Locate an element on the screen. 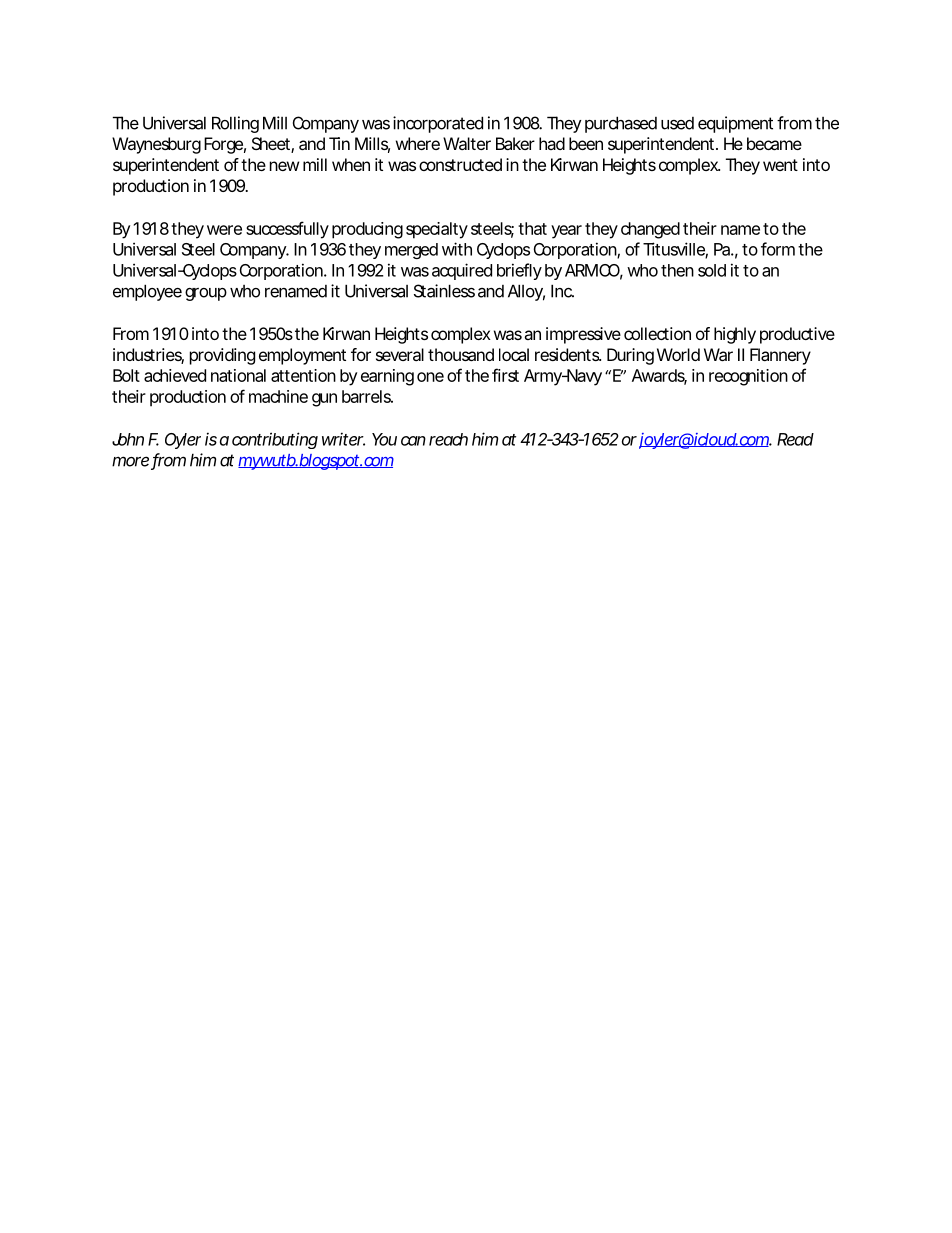  contributing is located at coordinates (275, 440).
